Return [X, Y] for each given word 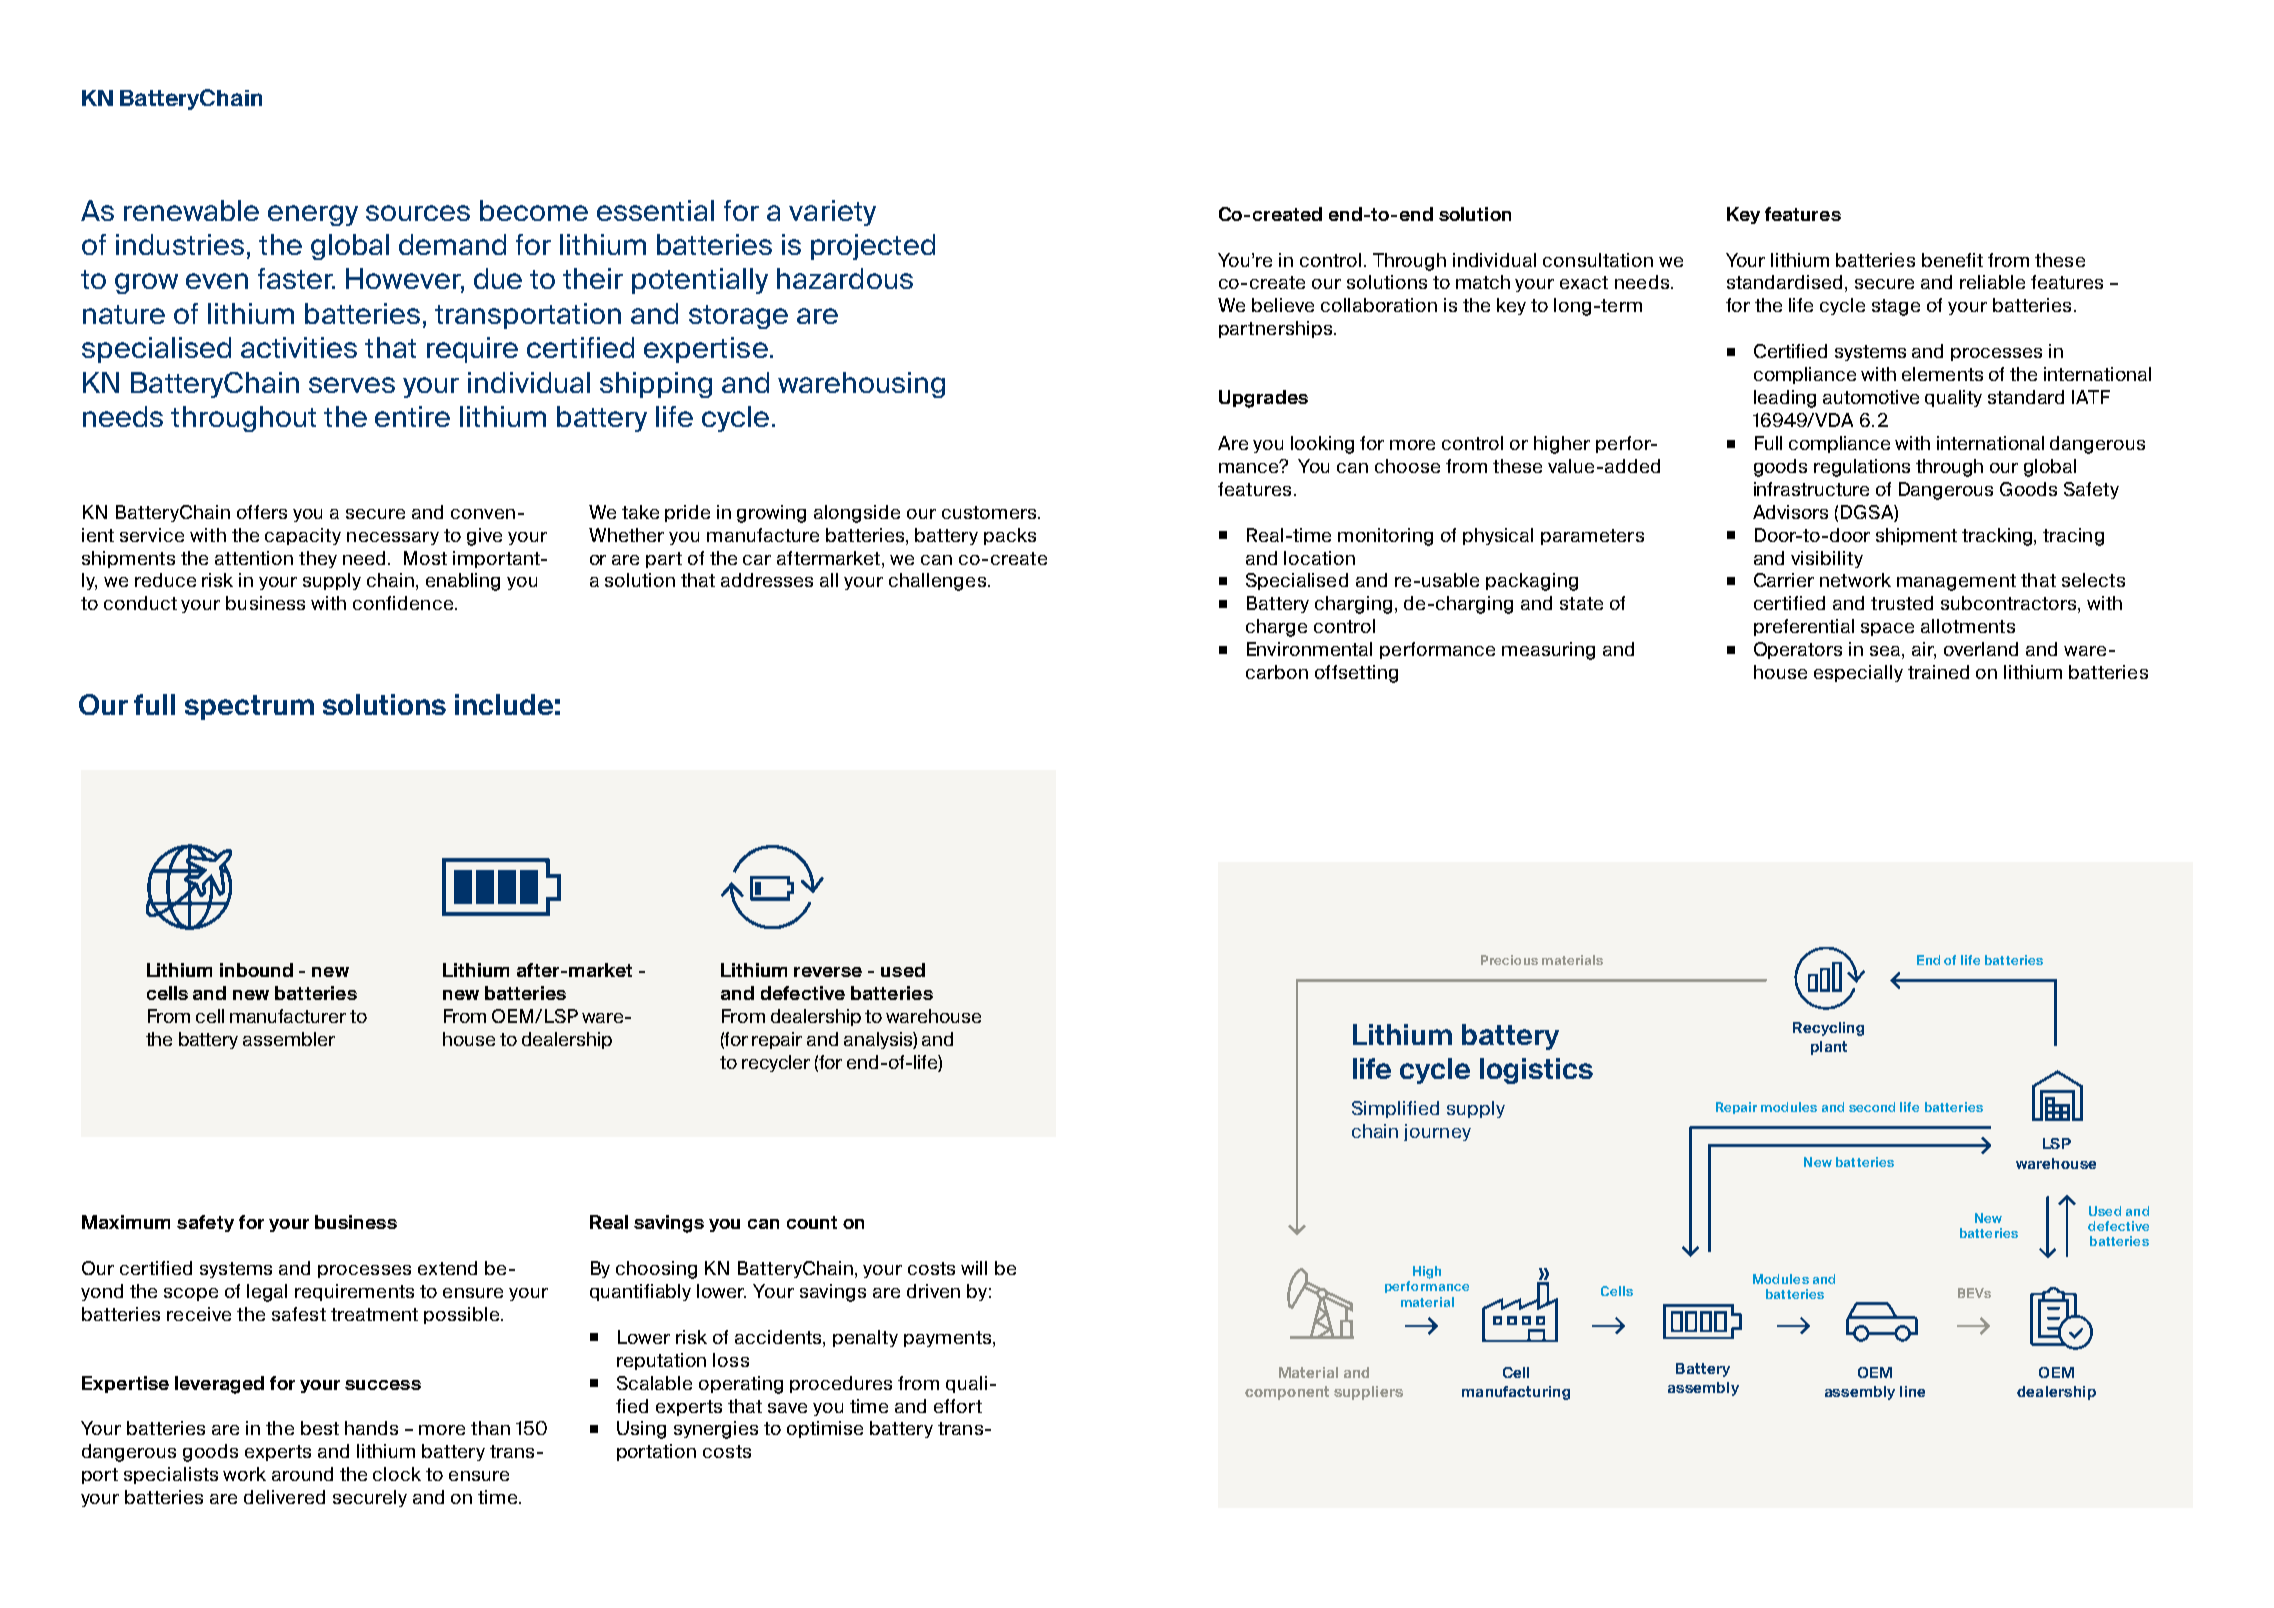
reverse [828, 972]
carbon [1277, 672]
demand [452, 244]
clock [397, 1474]
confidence [404, 603]
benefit [1952, 260]
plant [1829, 1048]
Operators [1798, 650]
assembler [289, 1039]
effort [958, 1406]
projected [873, 247]
